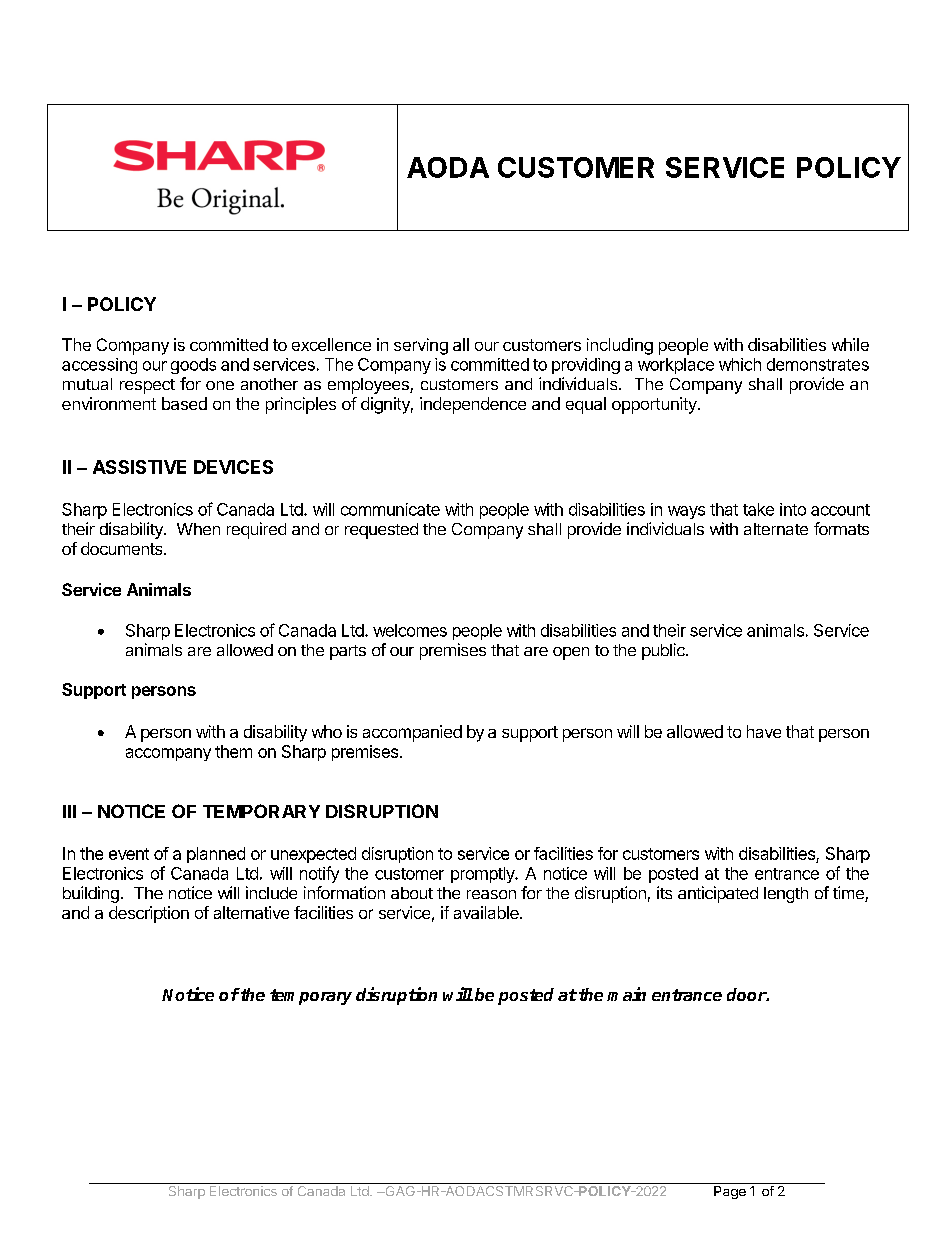 The image size is (952, 1233). What do you see at coordinates (193, 366) in the screenshot?
I see `goods` at bounding box center [193, 366].
